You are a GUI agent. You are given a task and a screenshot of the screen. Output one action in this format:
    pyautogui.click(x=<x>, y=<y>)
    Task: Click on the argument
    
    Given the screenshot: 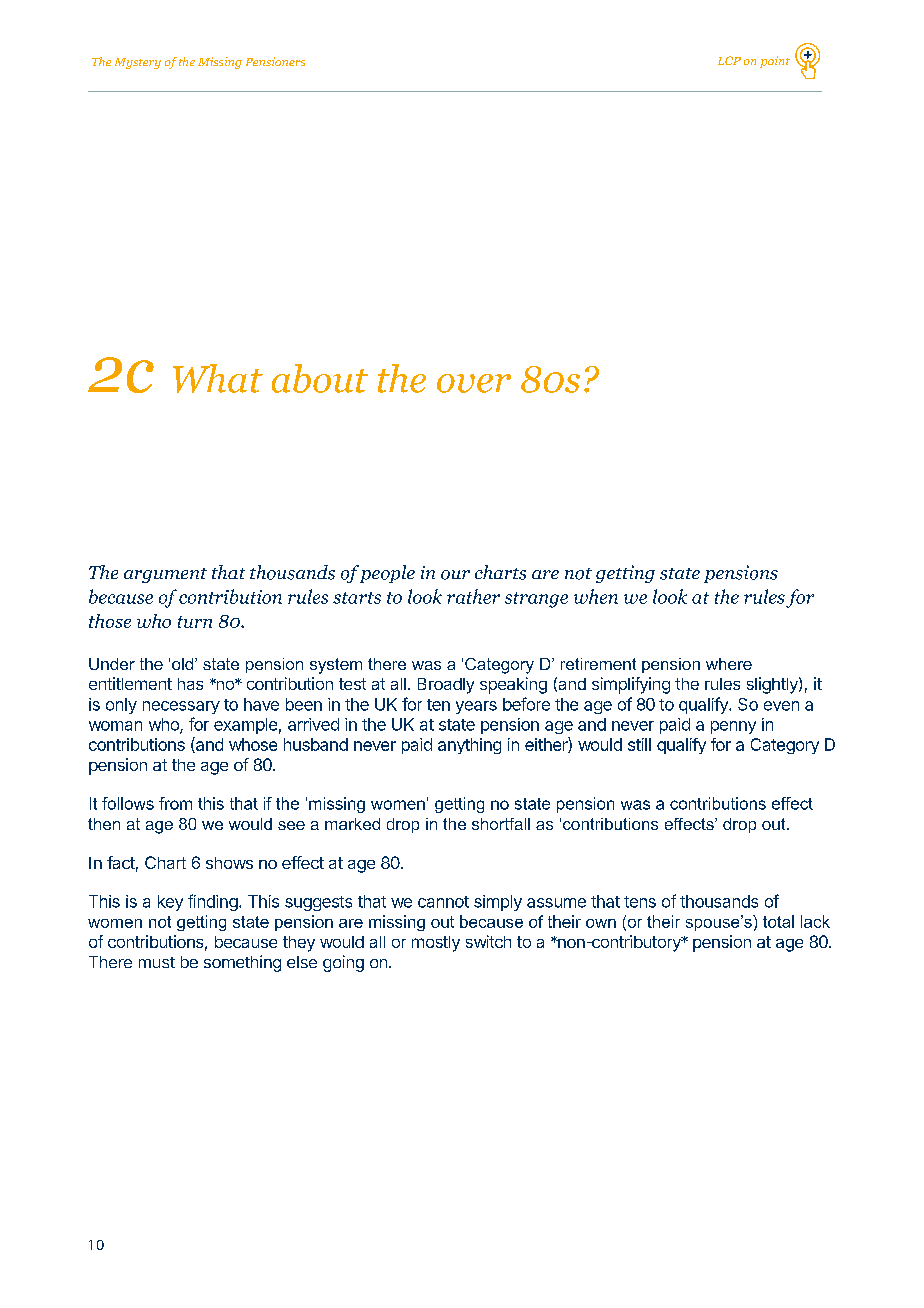 What is the action you would take?
    pyautogui.click(x=165, y=575)
